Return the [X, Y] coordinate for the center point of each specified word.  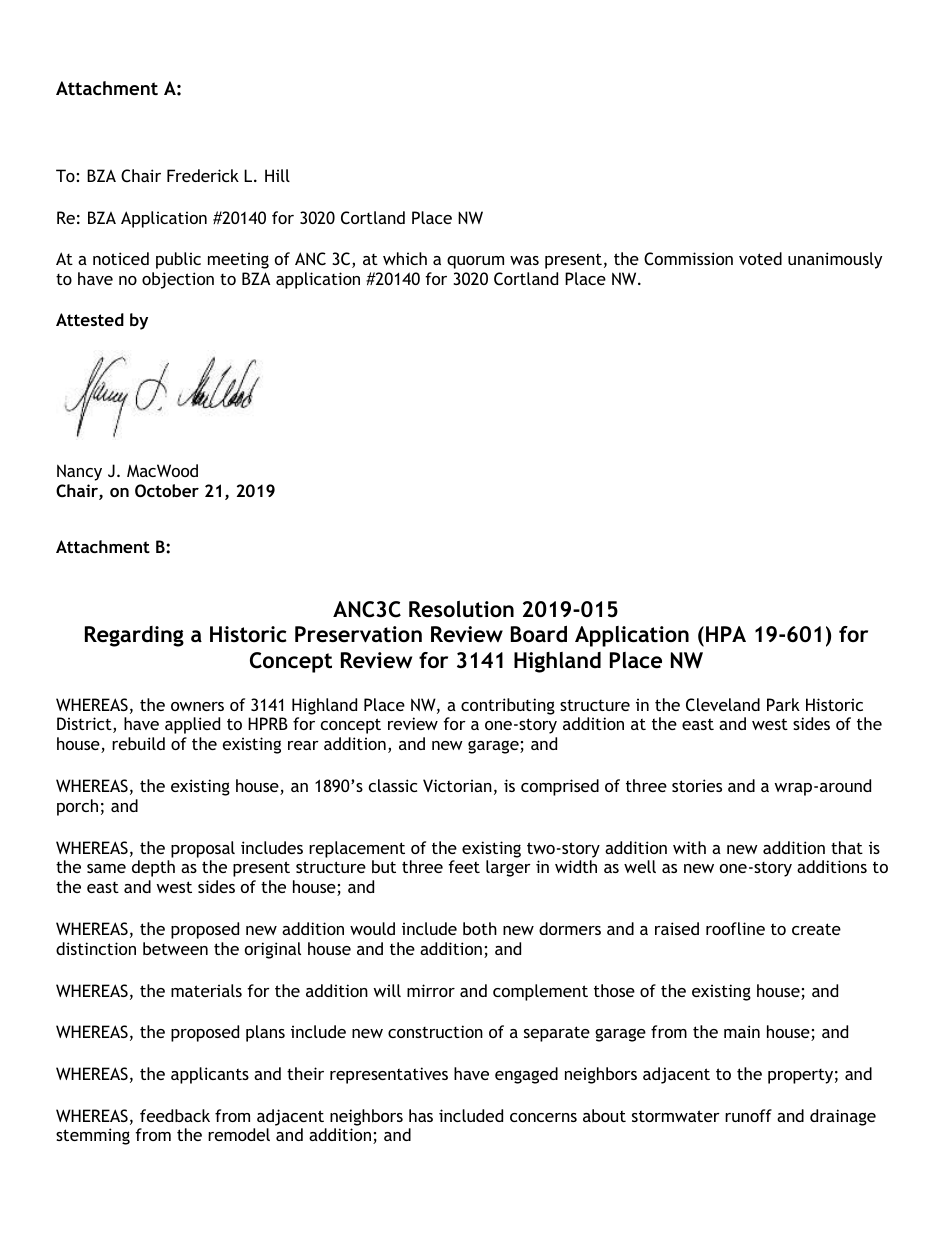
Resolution [461, 609]
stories [697, 785]
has [421, 1115]
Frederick [203, 175]
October [167, 490]
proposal [203, 849]
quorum [475, 262]
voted [760, 258]
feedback [175, 1115]
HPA [726, 634]
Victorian [457, 785]
